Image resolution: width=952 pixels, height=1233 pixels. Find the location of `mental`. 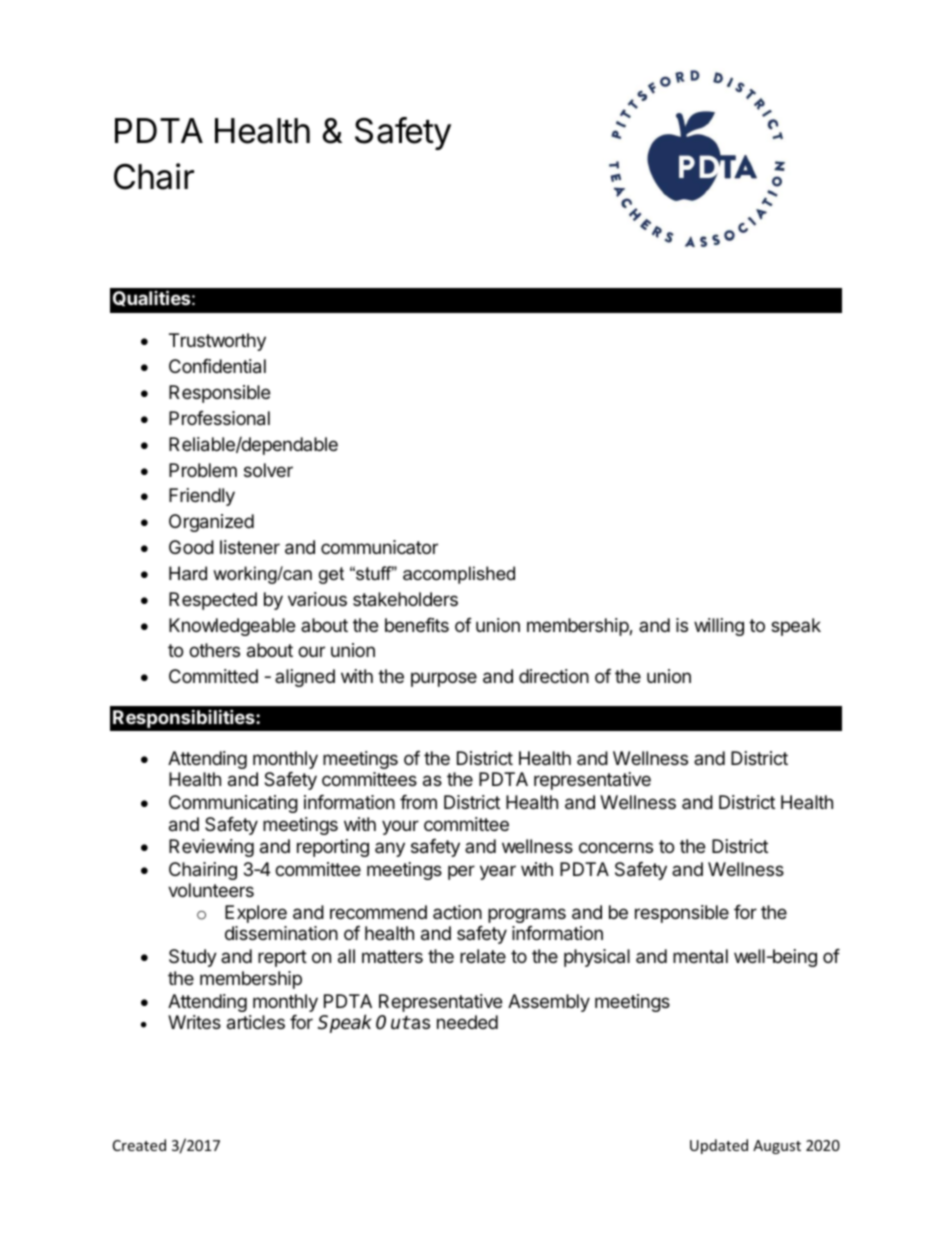

mental is located at coordinates (700, 956).
